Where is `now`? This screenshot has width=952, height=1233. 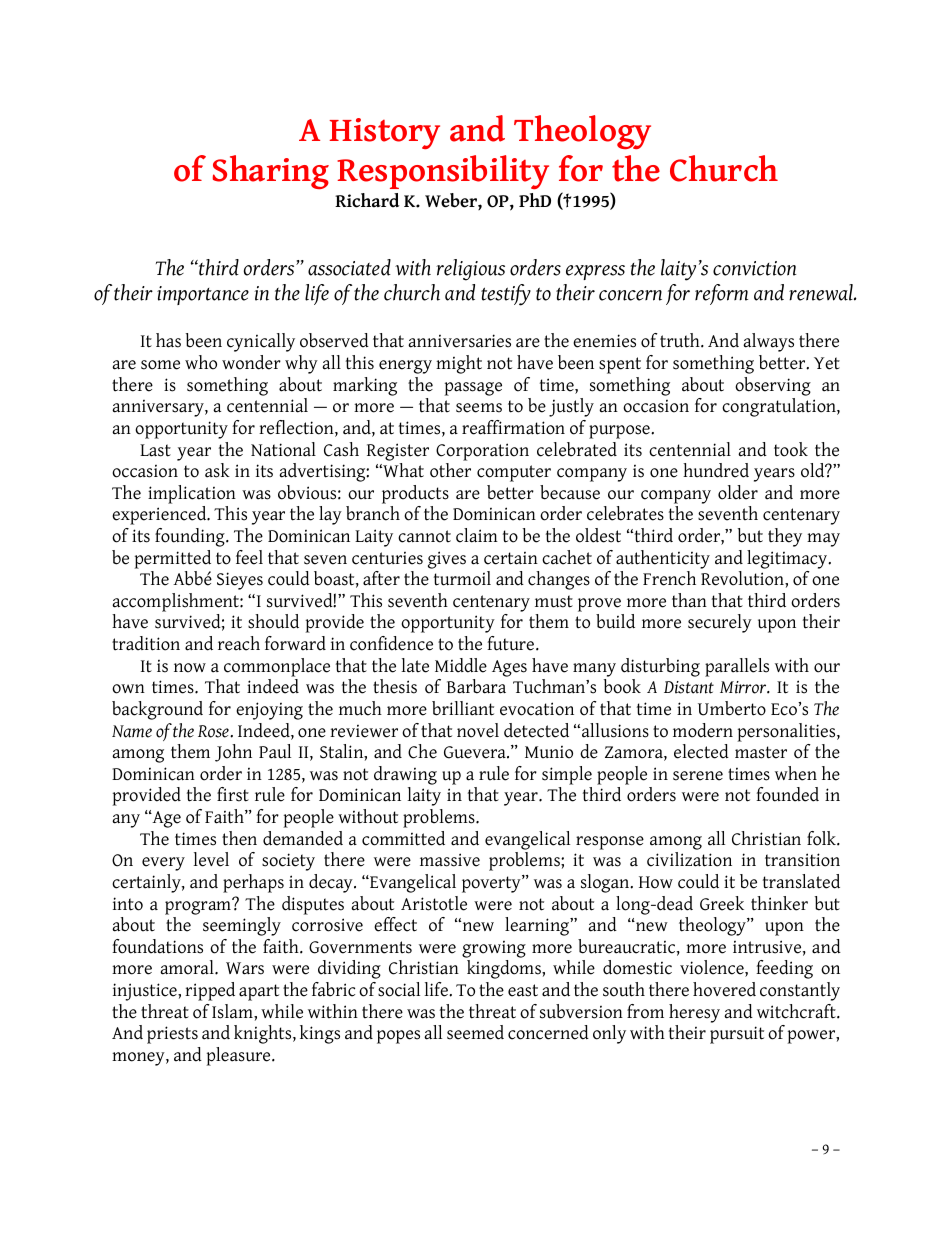 now is located at coordinates (190, 668).
